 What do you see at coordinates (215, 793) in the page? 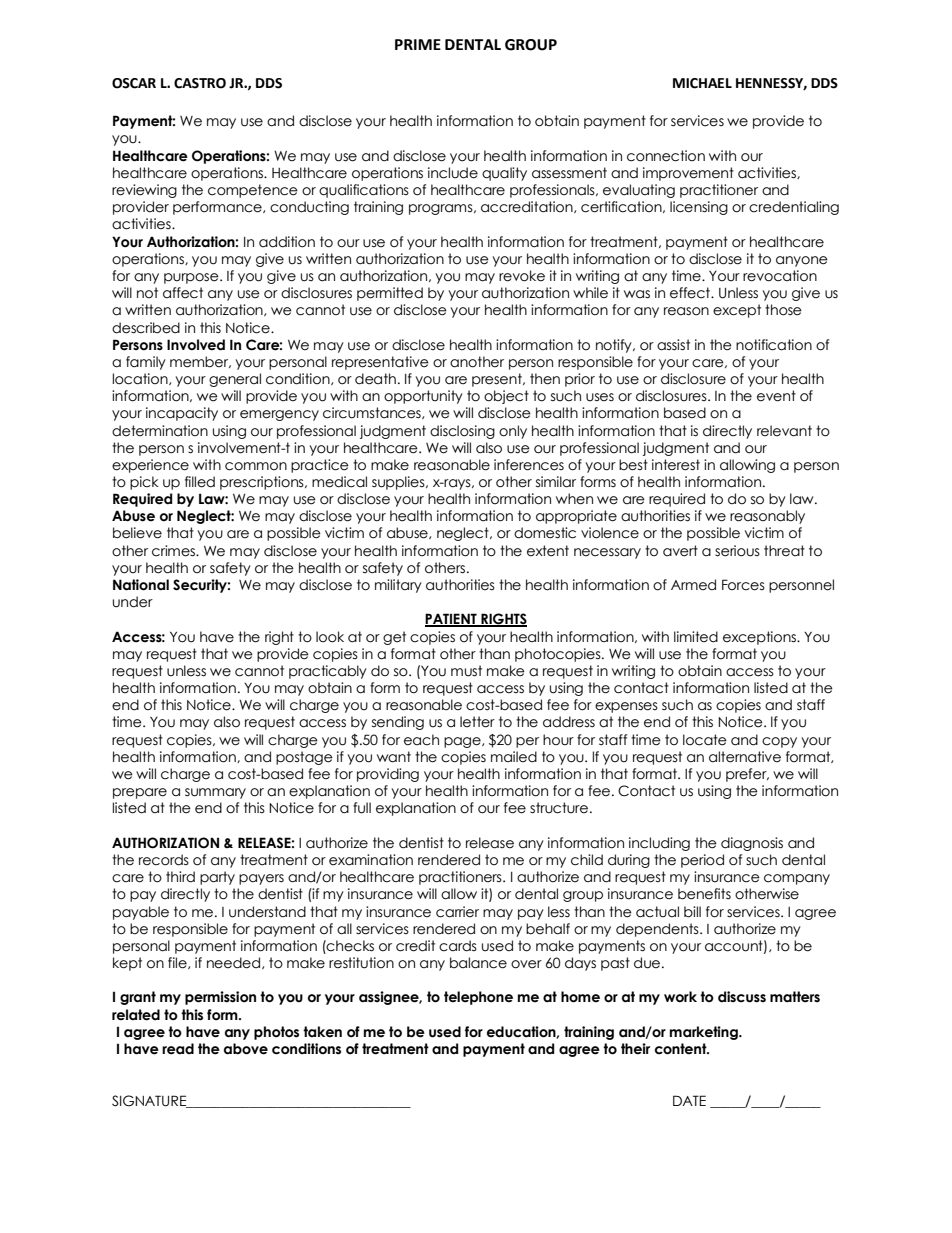
I see `summary` at bounding box center [215, 793].
